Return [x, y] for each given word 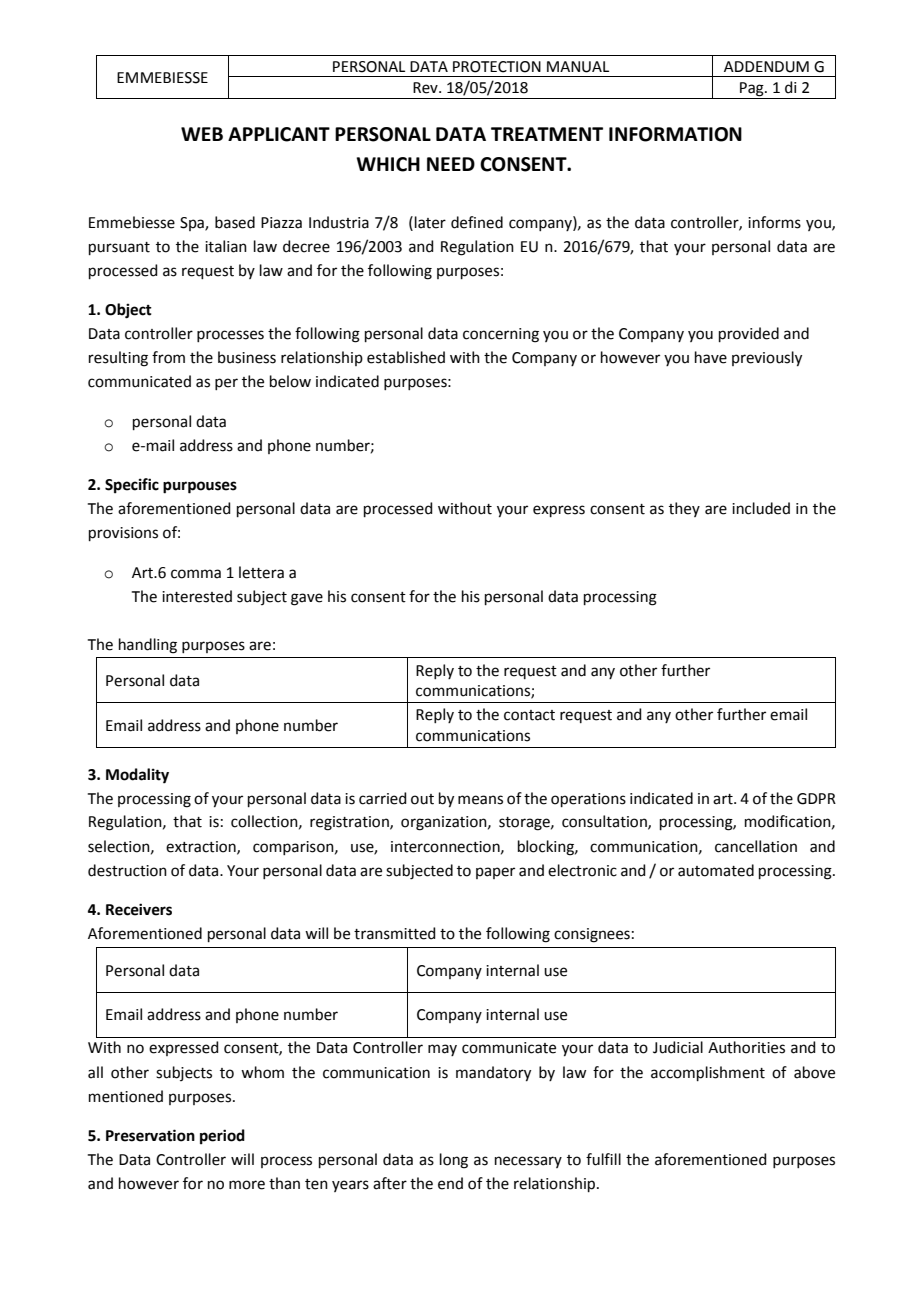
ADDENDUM [766, 67]
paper [495, 873]
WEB [202, 134]
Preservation [150, 1135]
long [454, 1161]
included [761, 508]
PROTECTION [497, 67]
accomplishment [708, 1073]
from [168, 357]
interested [197, 596]
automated [716, 870]
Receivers [139, 909]
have [711, 357]
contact [529, 715]
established [406, 357]
